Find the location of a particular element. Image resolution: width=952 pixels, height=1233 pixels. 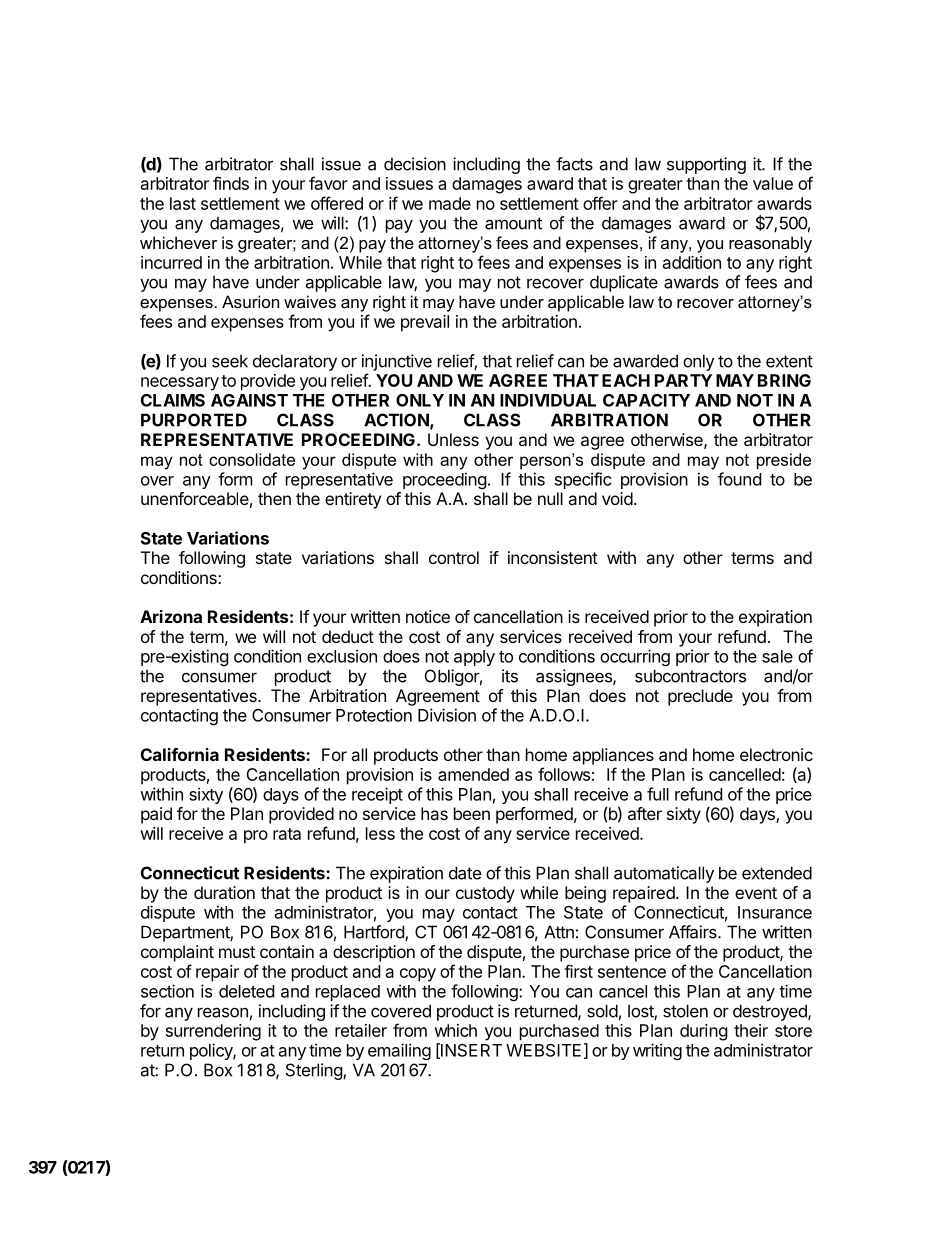

supporting is located at coordinates (706, 165).
